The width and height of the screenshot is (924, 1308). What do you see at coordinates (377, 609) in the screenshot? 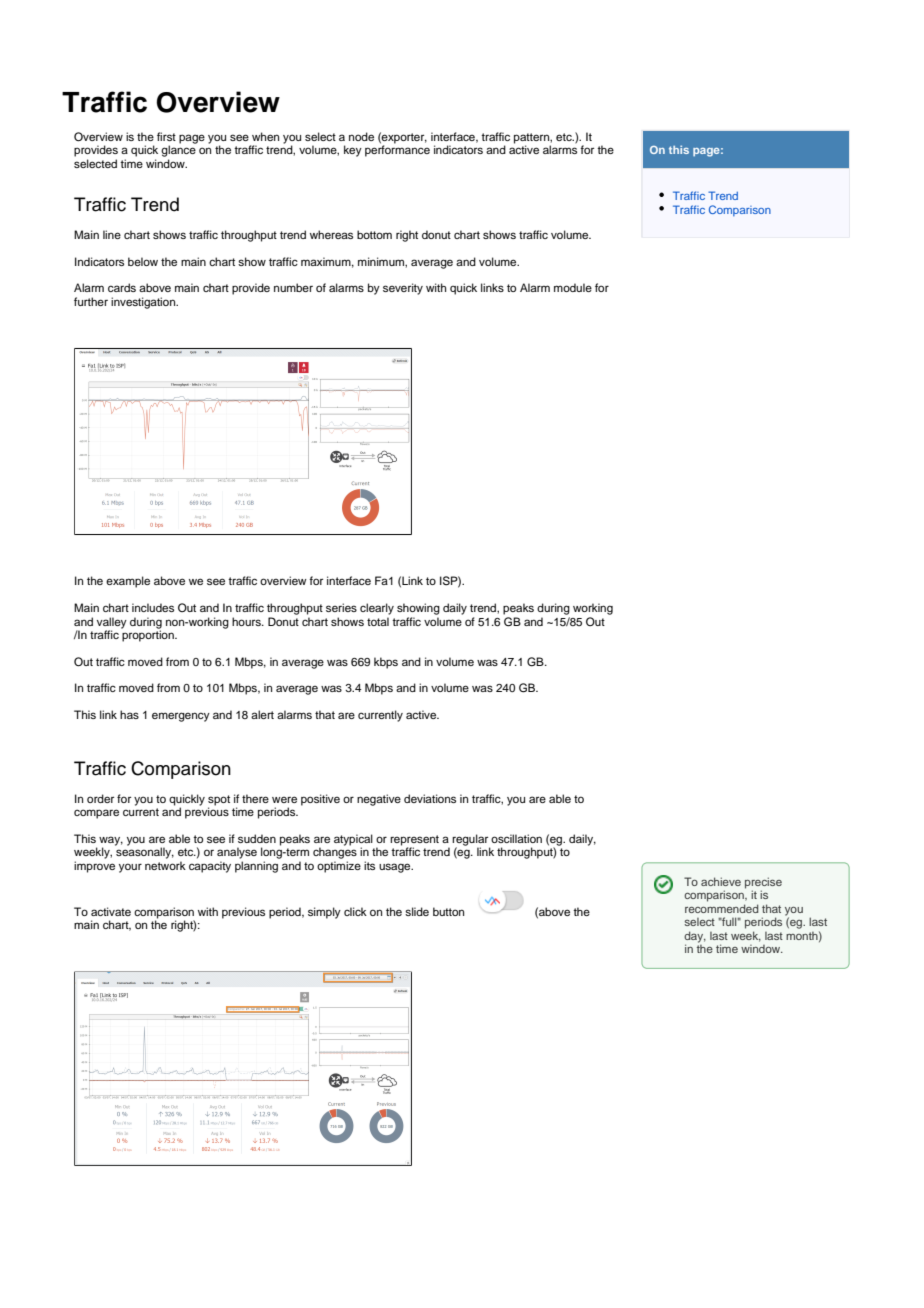
I see `clearly` at bounding box center [377, 609].
